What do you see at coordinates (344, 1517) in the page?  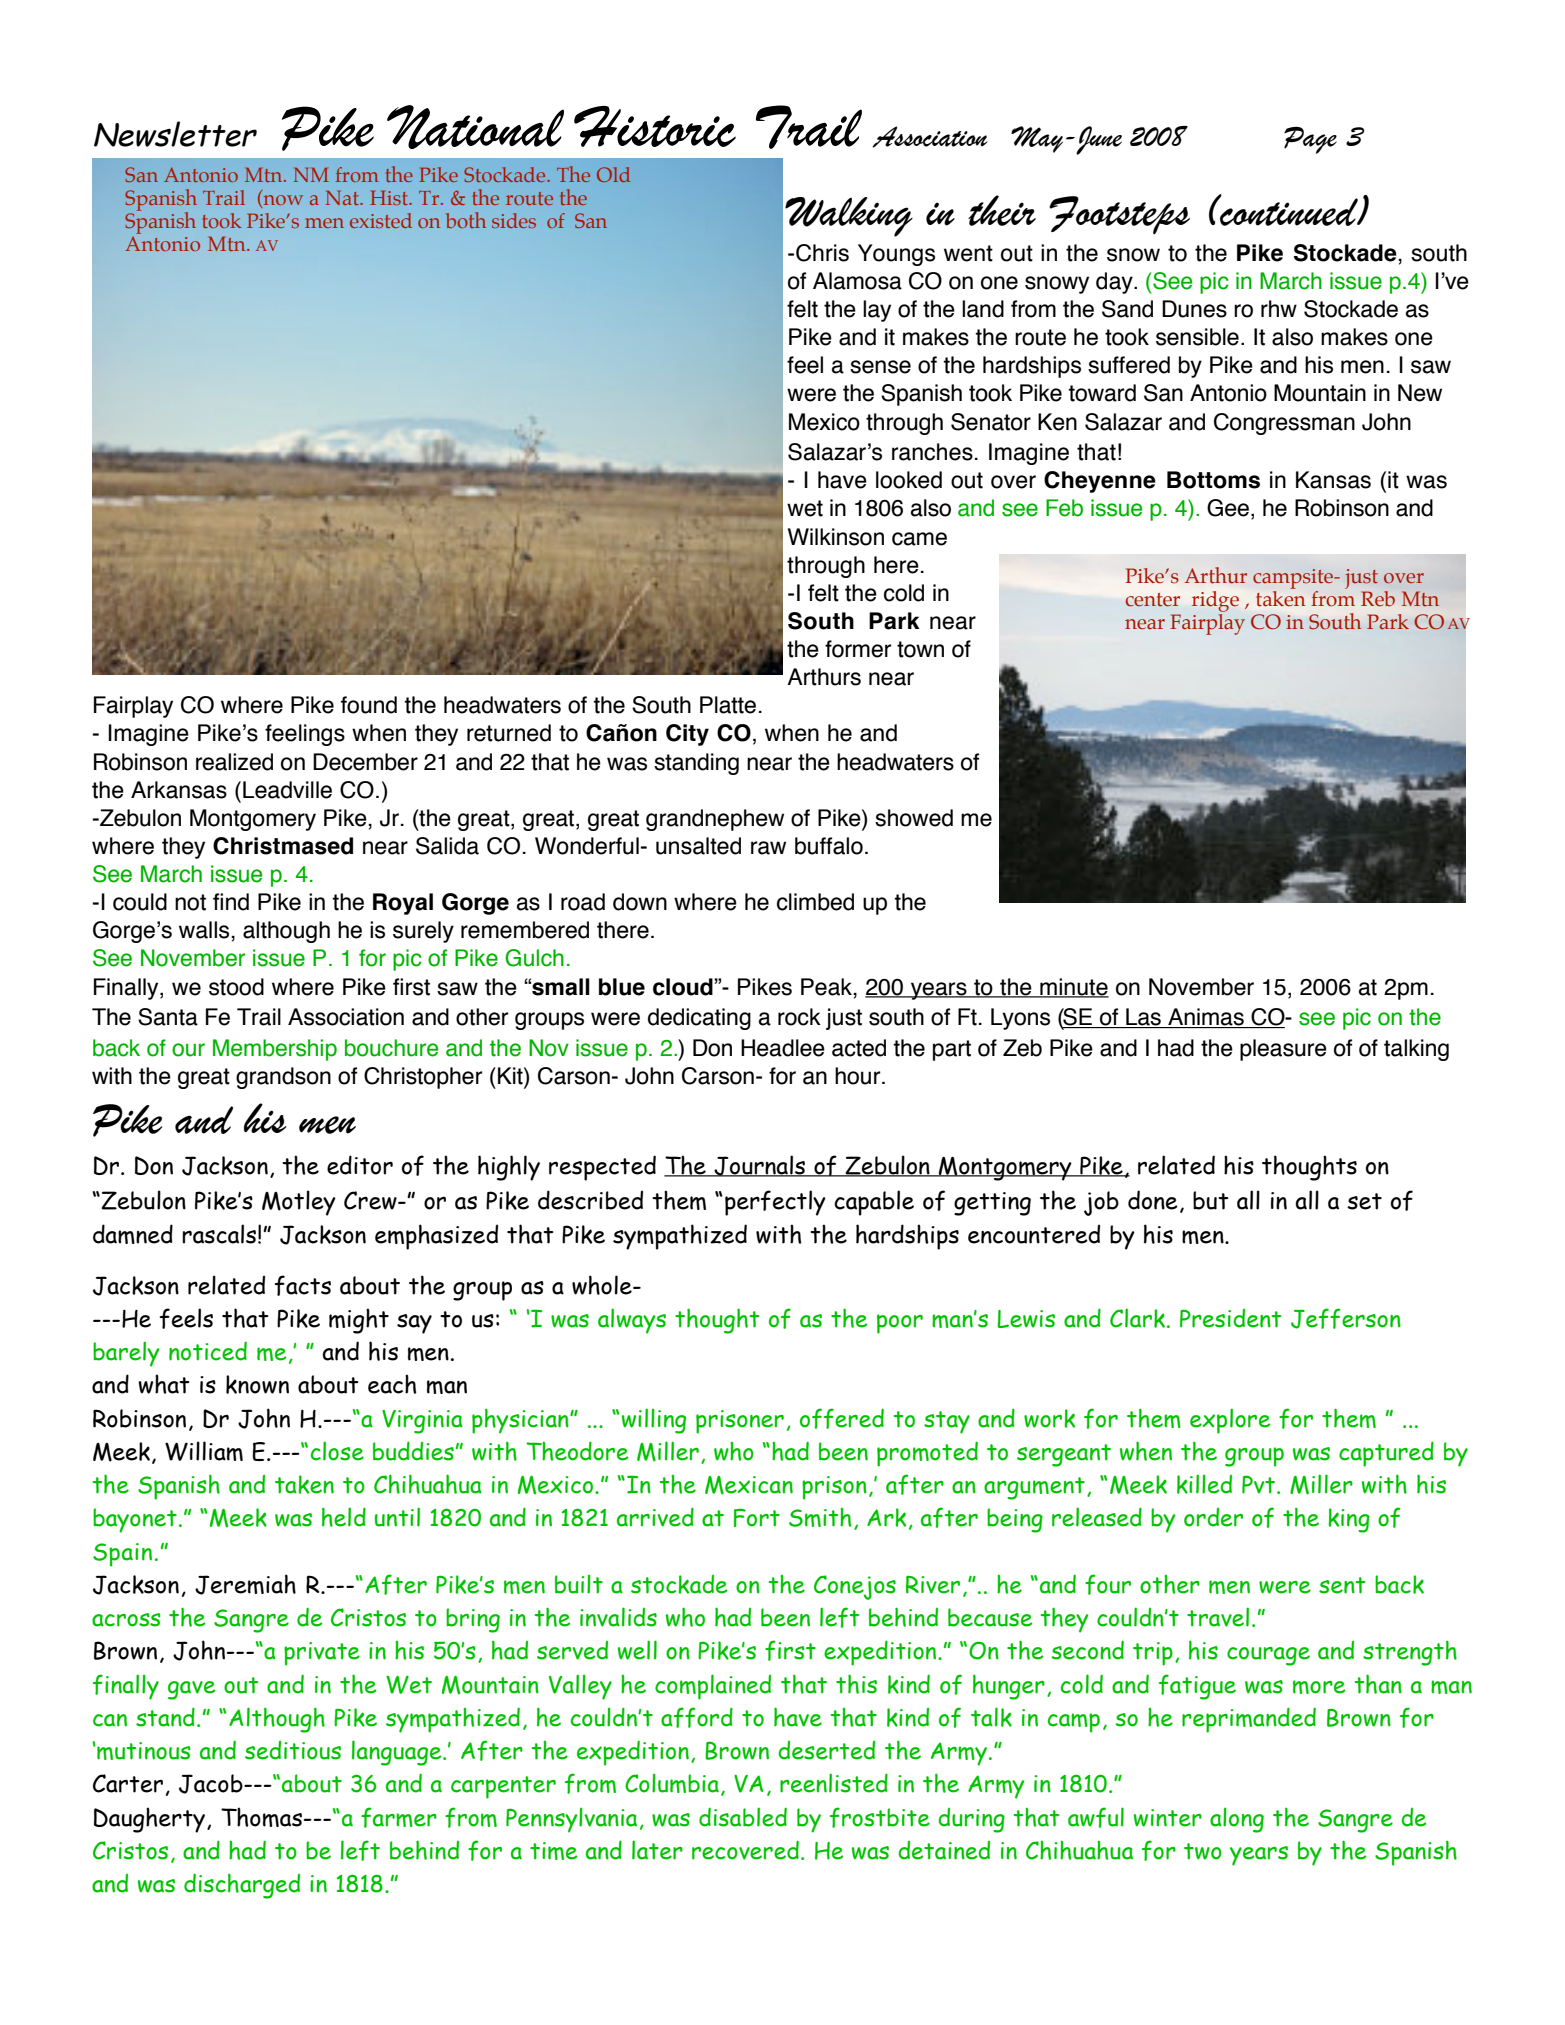 I see `held` at bounding box center [344, 1517].
